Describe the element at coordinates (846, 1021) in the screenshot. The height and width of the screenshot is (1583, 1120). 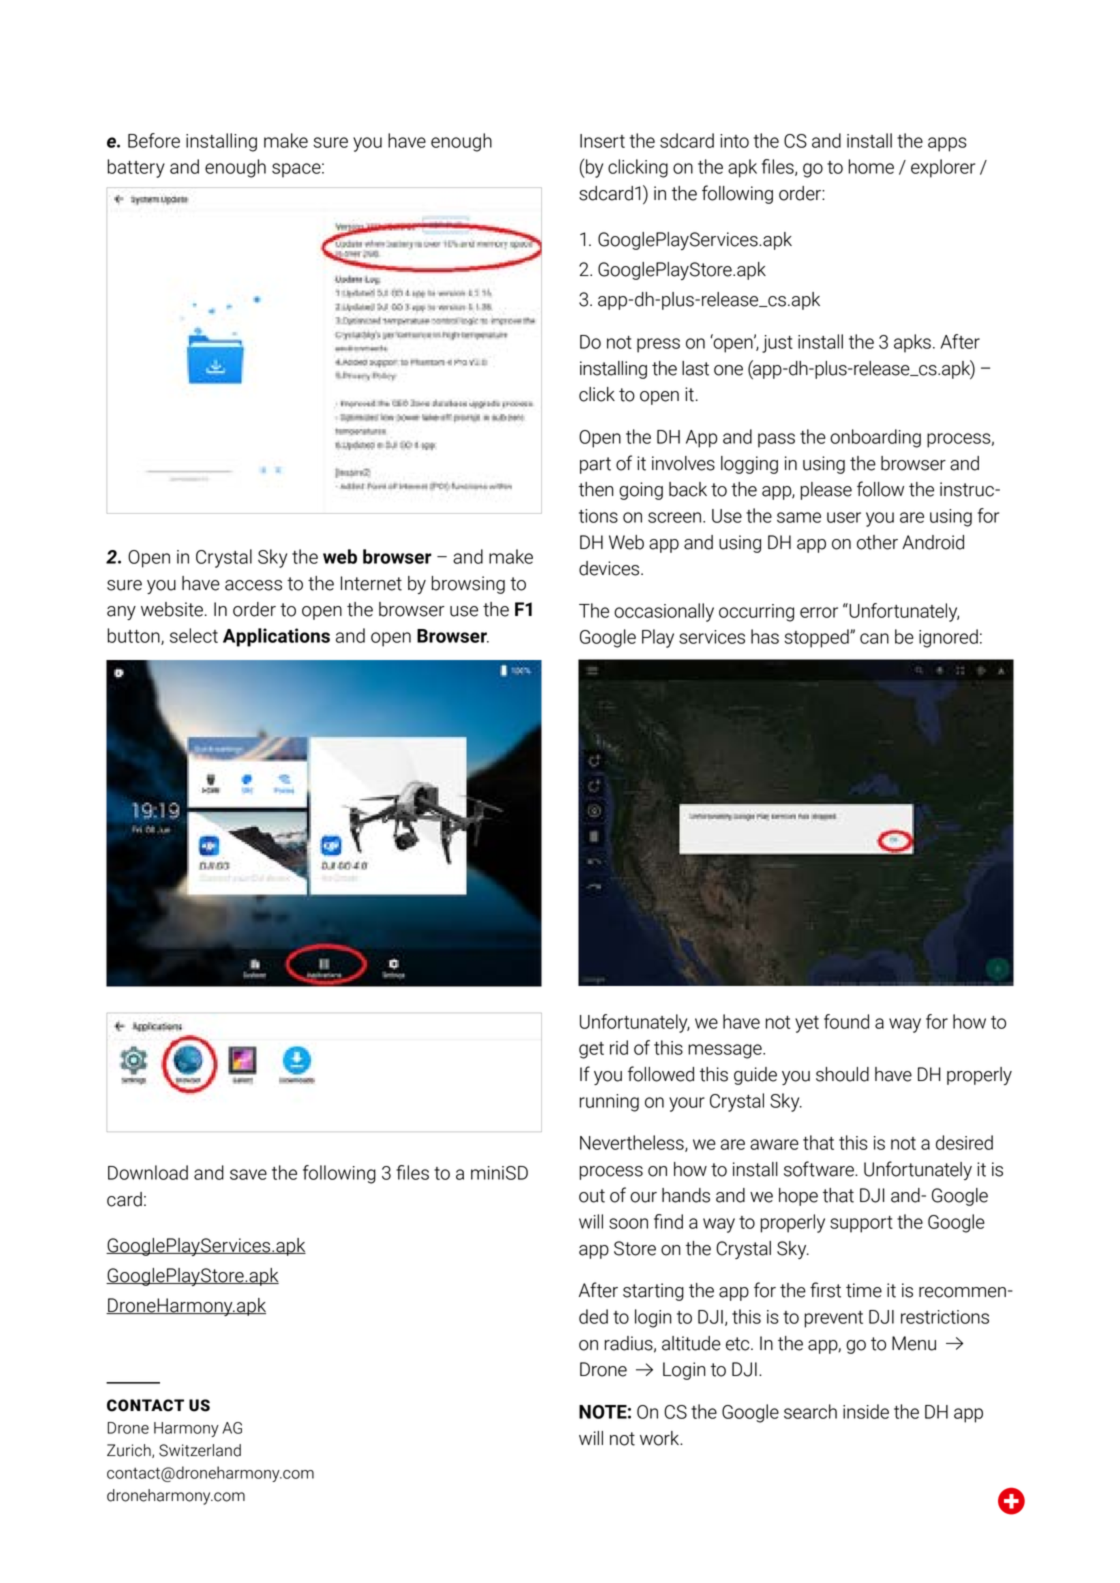
I see `found` at that location.
